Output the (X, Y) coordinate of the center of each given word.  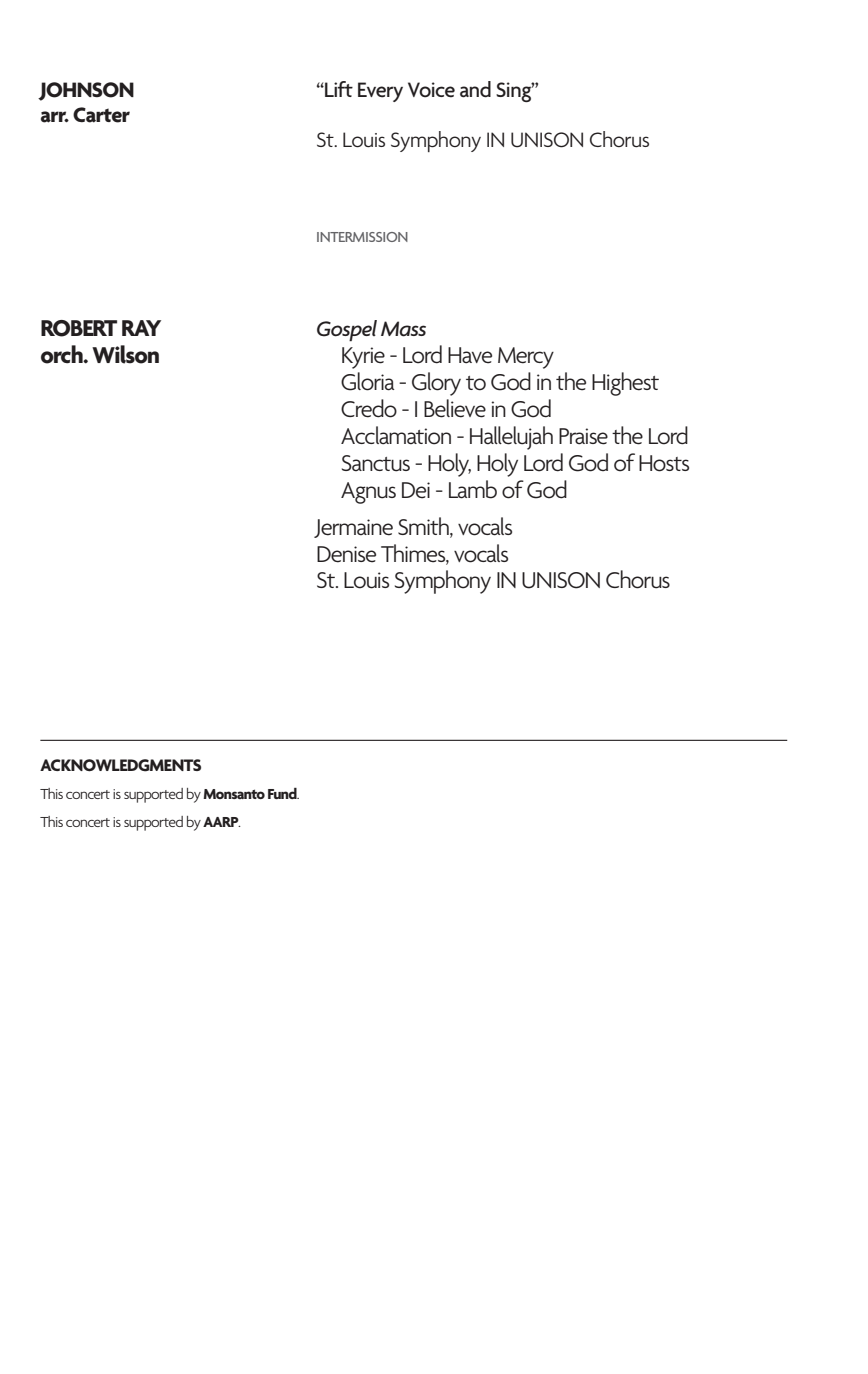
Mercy (526, 358)
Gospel (347, 330)
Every (380, 92)
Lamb (473, 489)
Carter (101, 115)
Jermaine (353, 528)
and (475, 89)
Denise (346, 554)
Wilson (125, 354)
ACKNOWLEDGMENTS (120, 765)
